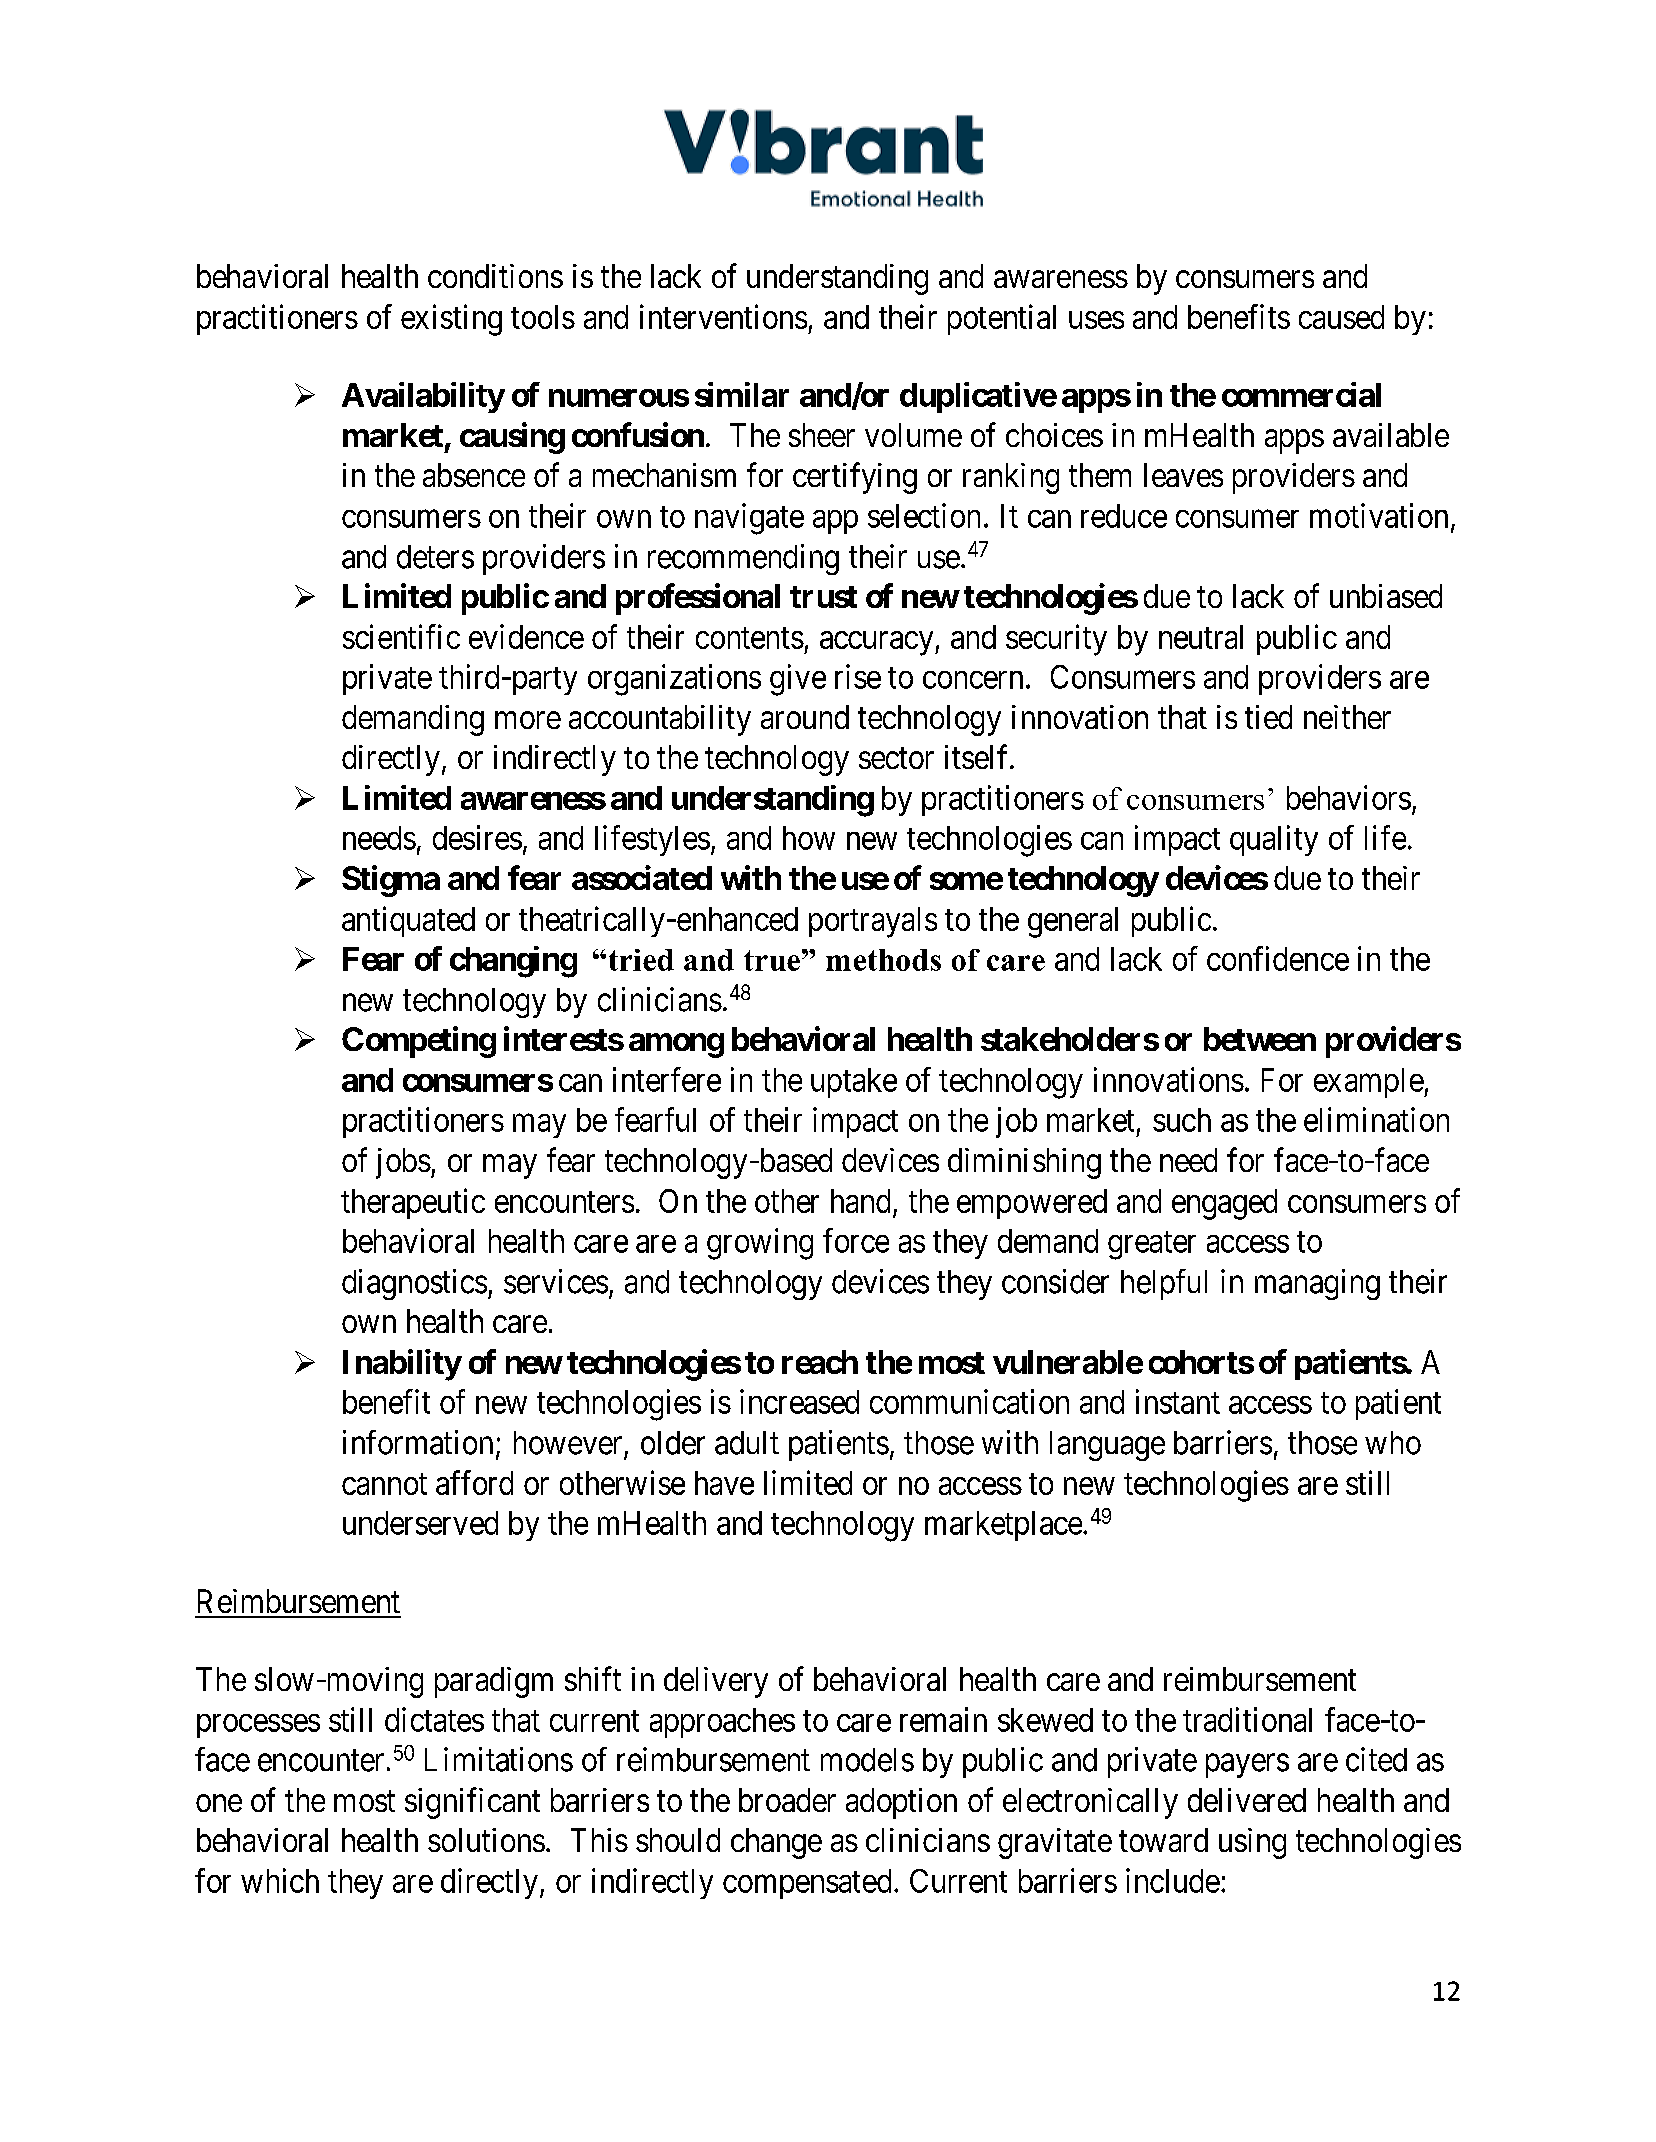  What do you see at coordinates (486, 1840) in the screenshot?
I see `solutions` at bounding box center [486, 1840].
